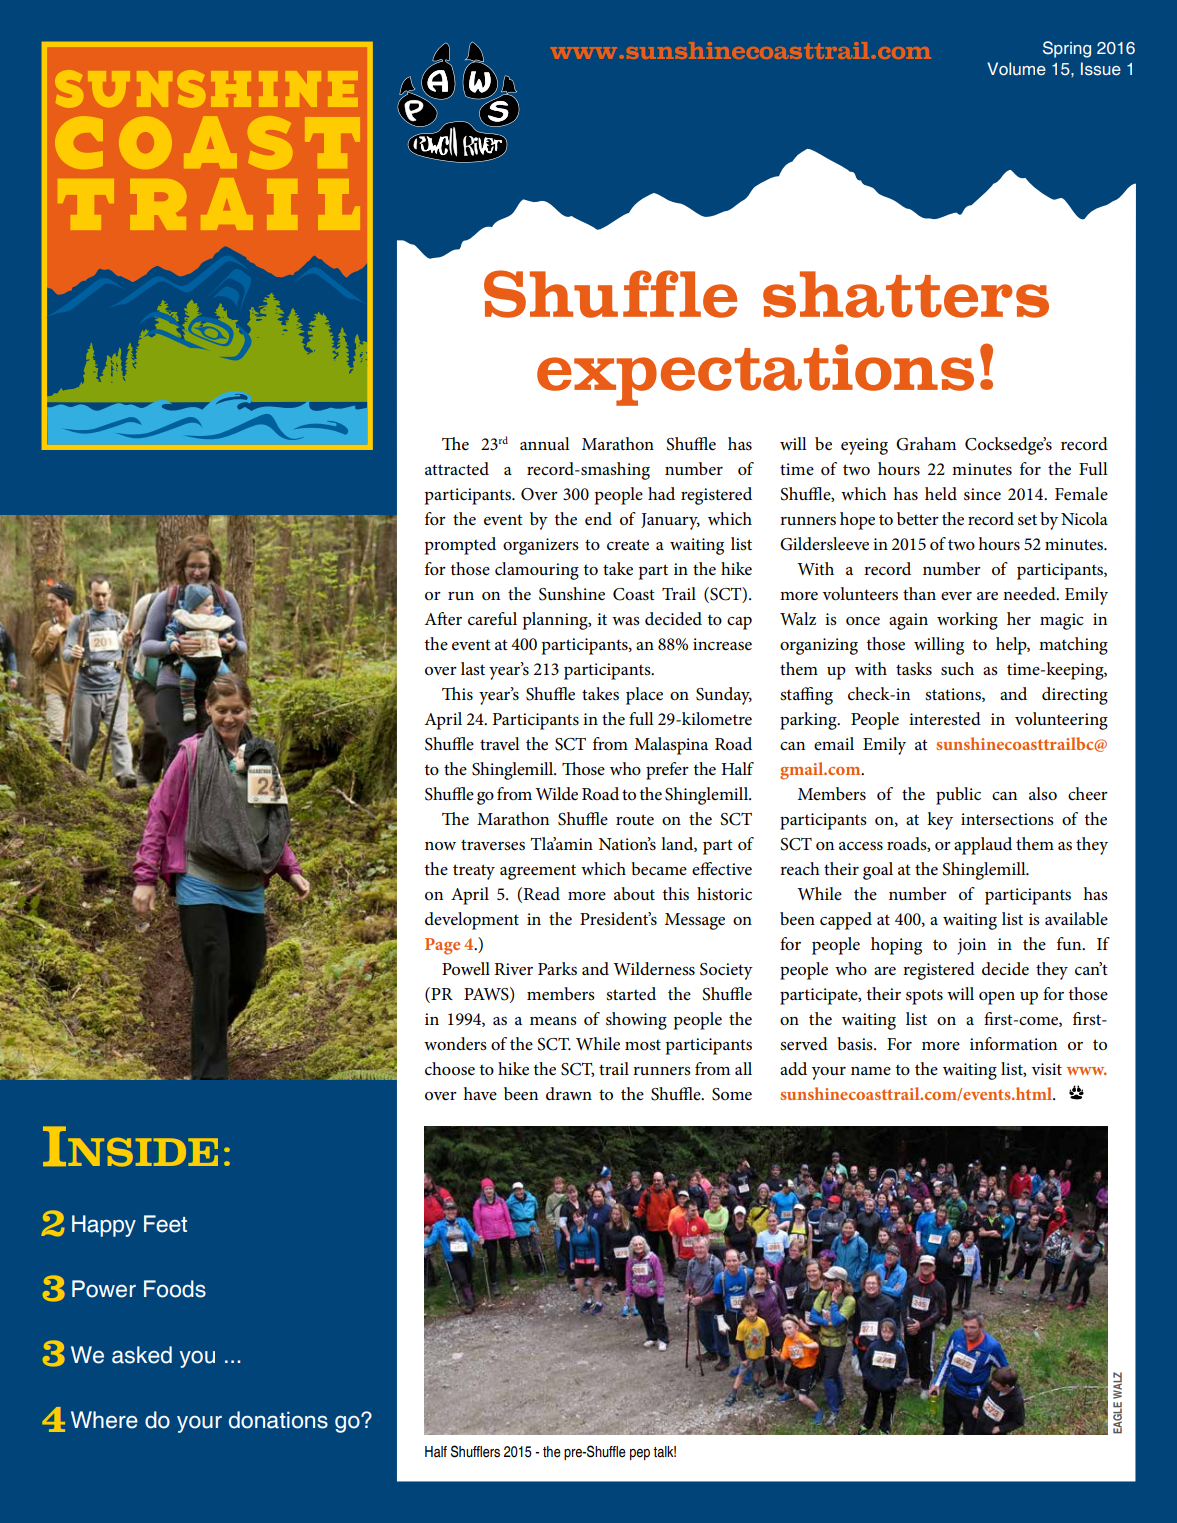 This image has width=1177, height=1523. What do you see at coordinates (1016, 69) in the image?
I see `Volume` at bounding box center [1016, 69].
